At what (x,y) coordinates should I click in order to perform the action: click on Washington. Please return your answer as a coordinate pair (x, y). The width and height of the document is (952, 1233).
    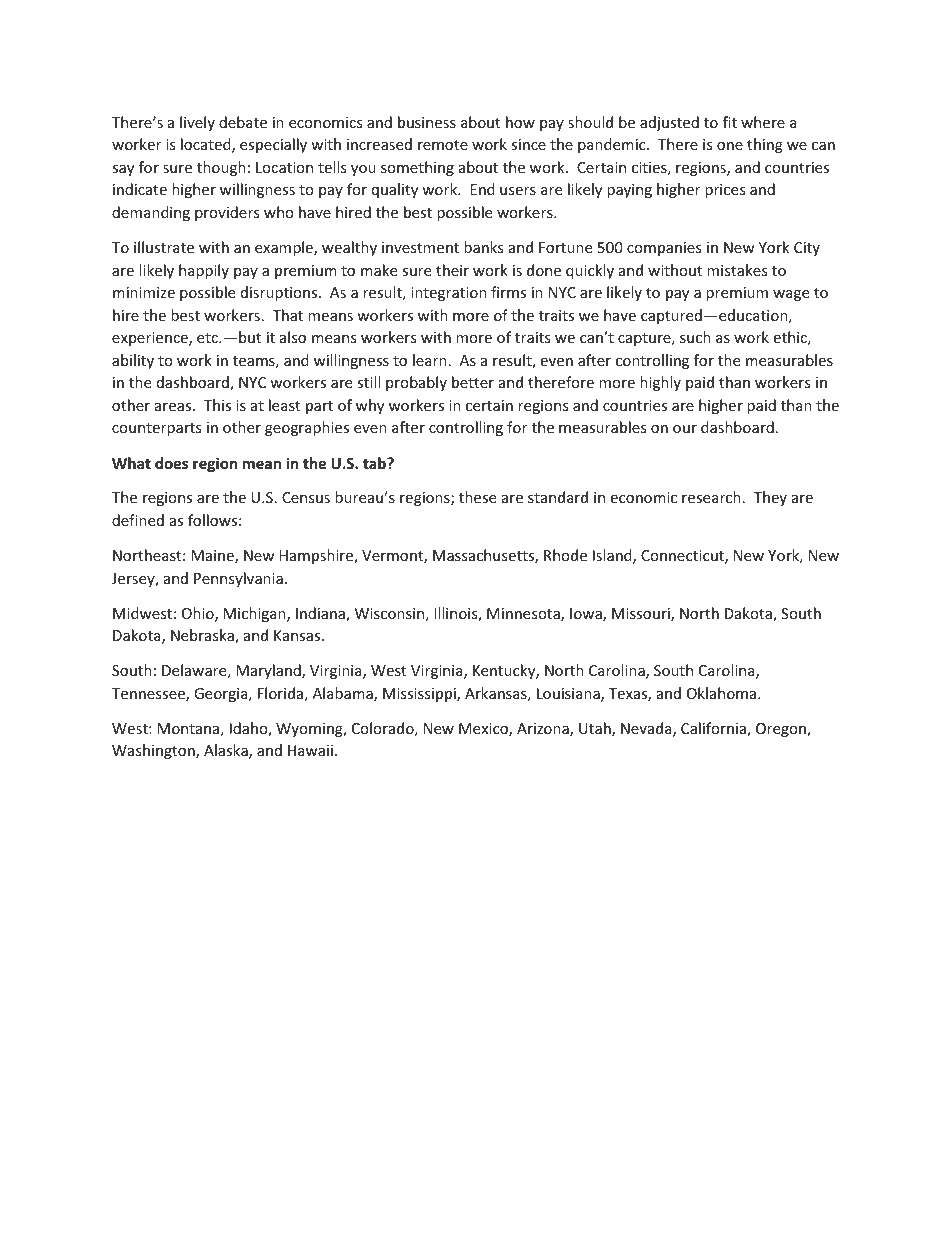
    Looking at the image, I should click on (154, 751).
